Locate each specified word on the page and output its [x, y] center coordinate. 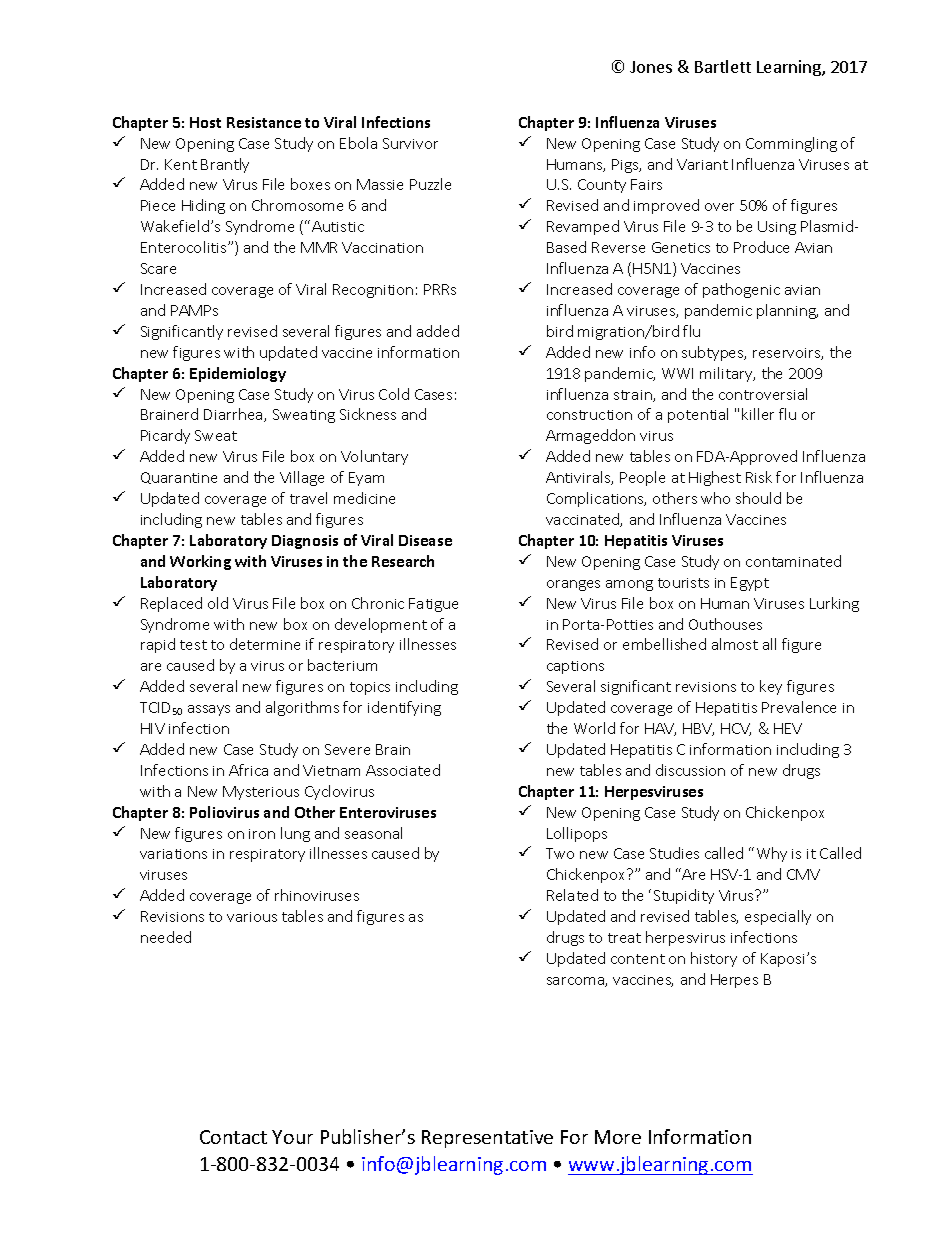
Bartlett [723, 66]
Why [772, 854]
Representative [487, 1139]
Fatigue [433, 605]
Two [560, 853]
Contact [233, 1137]
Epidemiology [238, 374]
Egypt [750, 584]
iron [262, 834]
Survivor [410, 143]
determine [265, 644]
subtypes [714, 353]
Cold [394, 394]
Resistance [264, 122]
